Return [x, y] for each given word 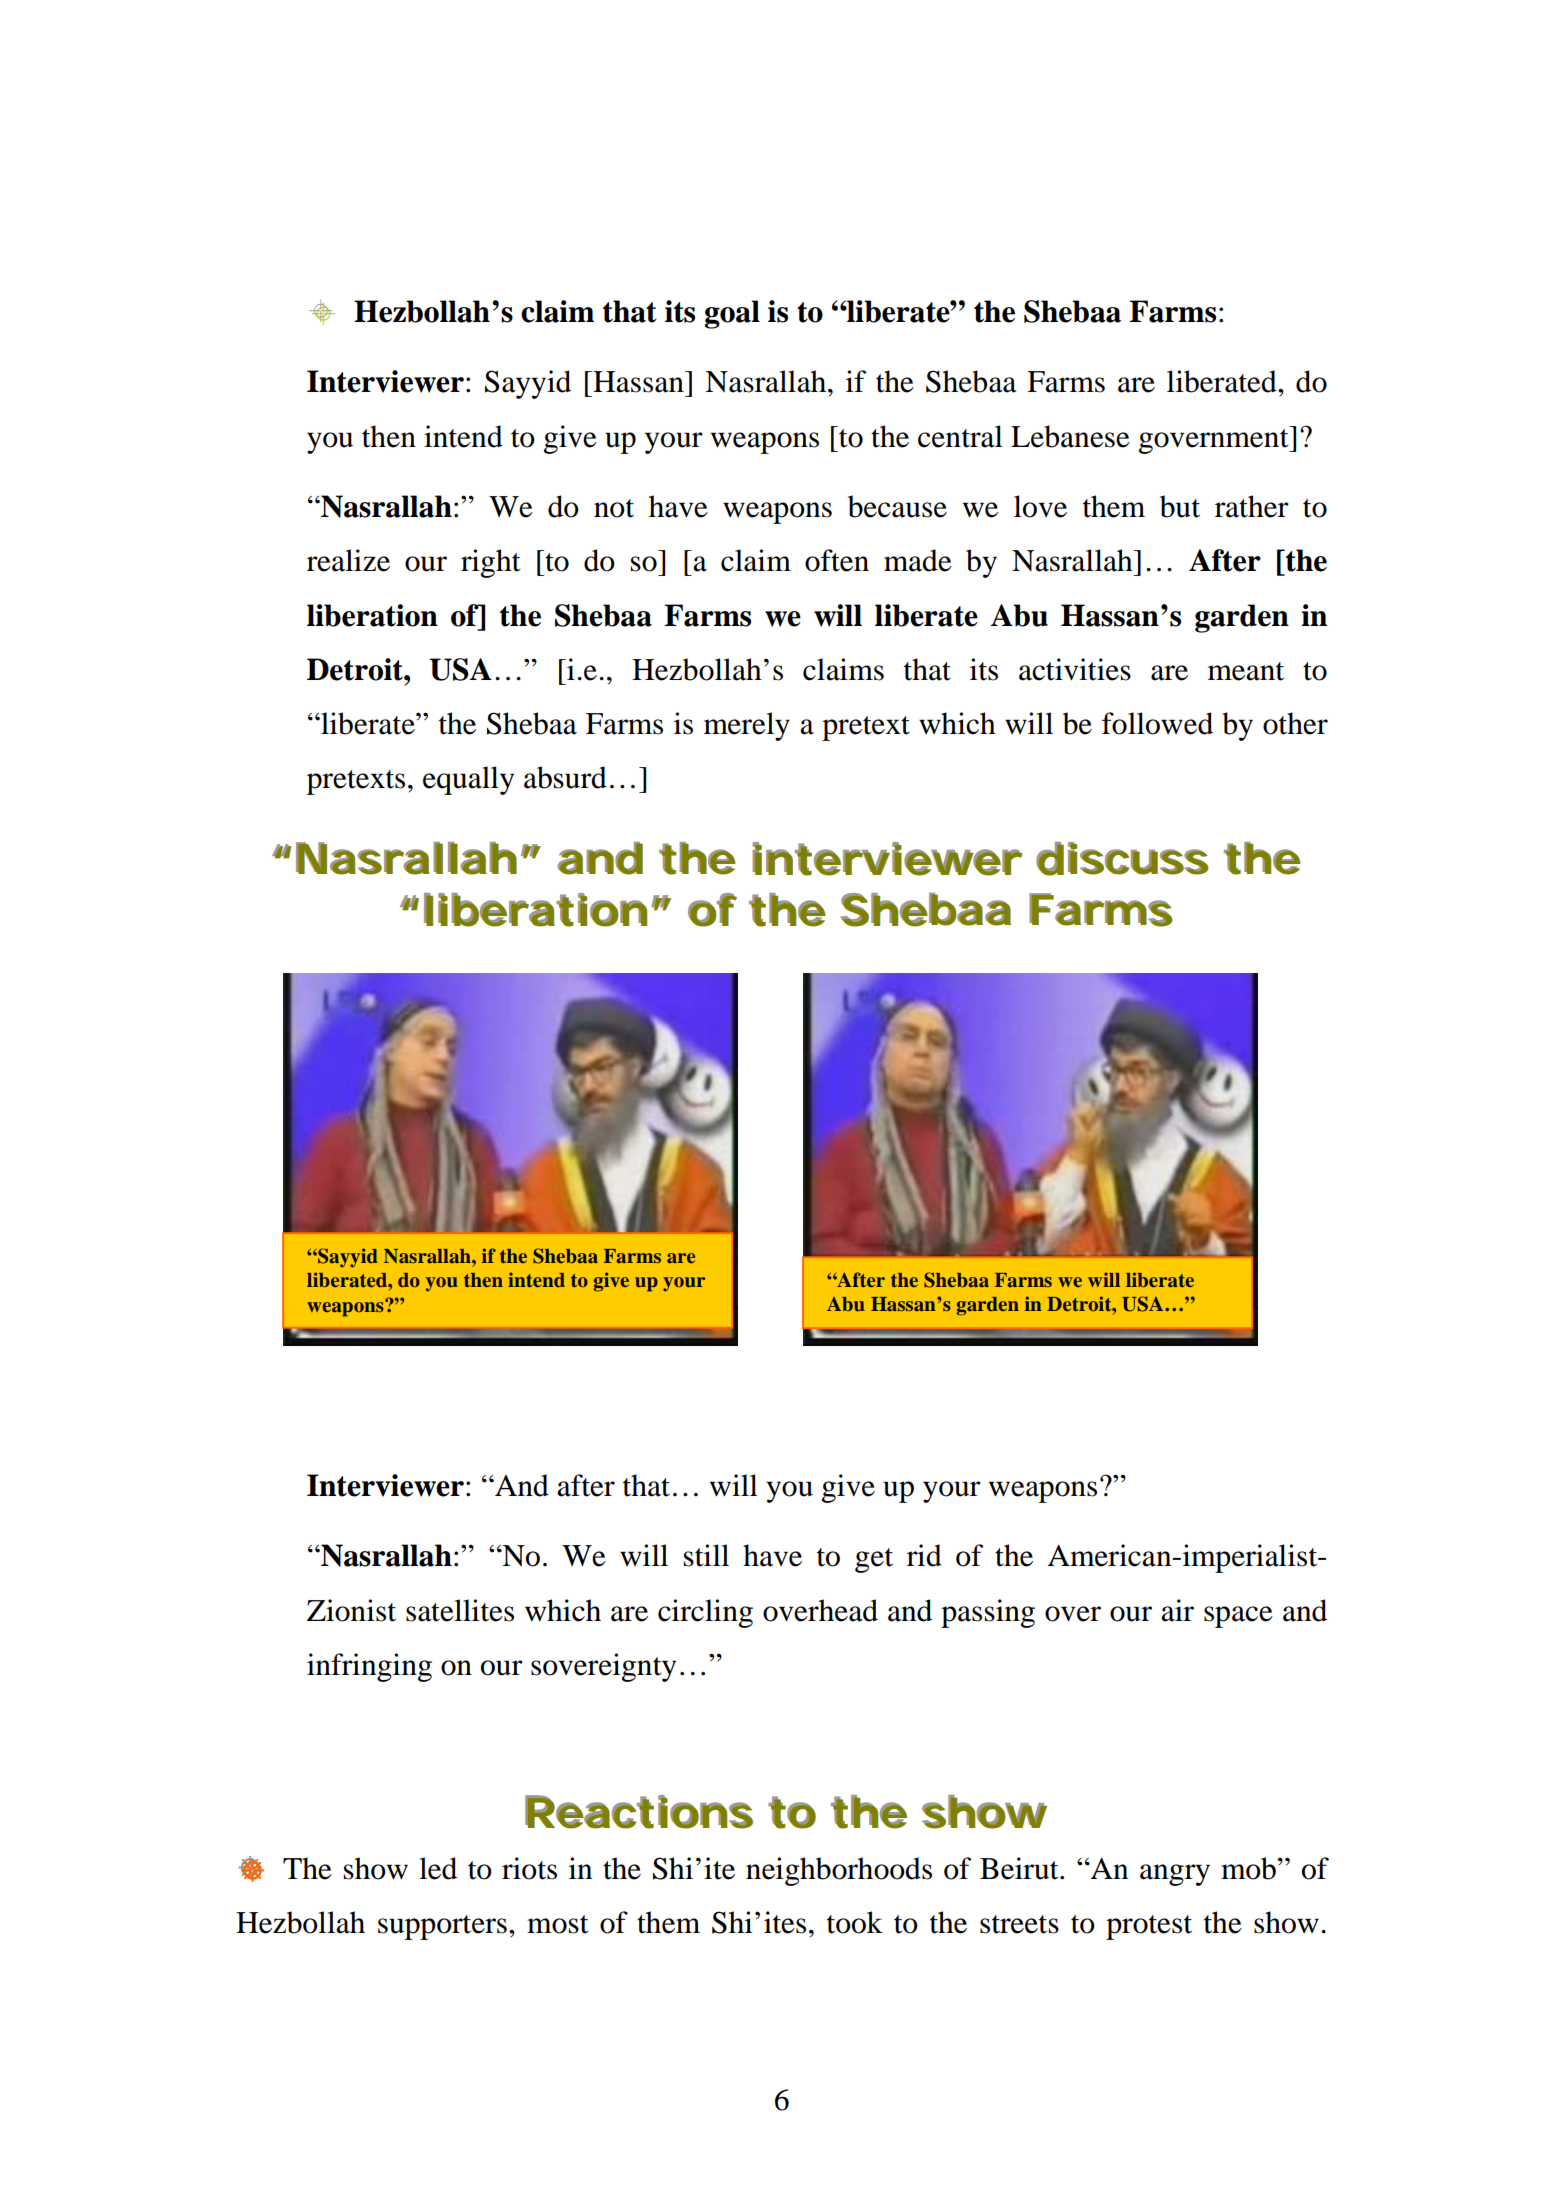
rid [924, 1555]
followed [1157, 723]
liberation [372, 615]
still [706, 1555]
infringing [369, 1667]
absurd [565, 777]
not [614, 508]
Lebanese [1070, 436]
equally [468, 780]
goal [732, 314]
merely [747, 726]
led [438, 1868]
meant [1246, 671]
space [1238, 1617]
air [1177, 1610]
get [874, 1560]
